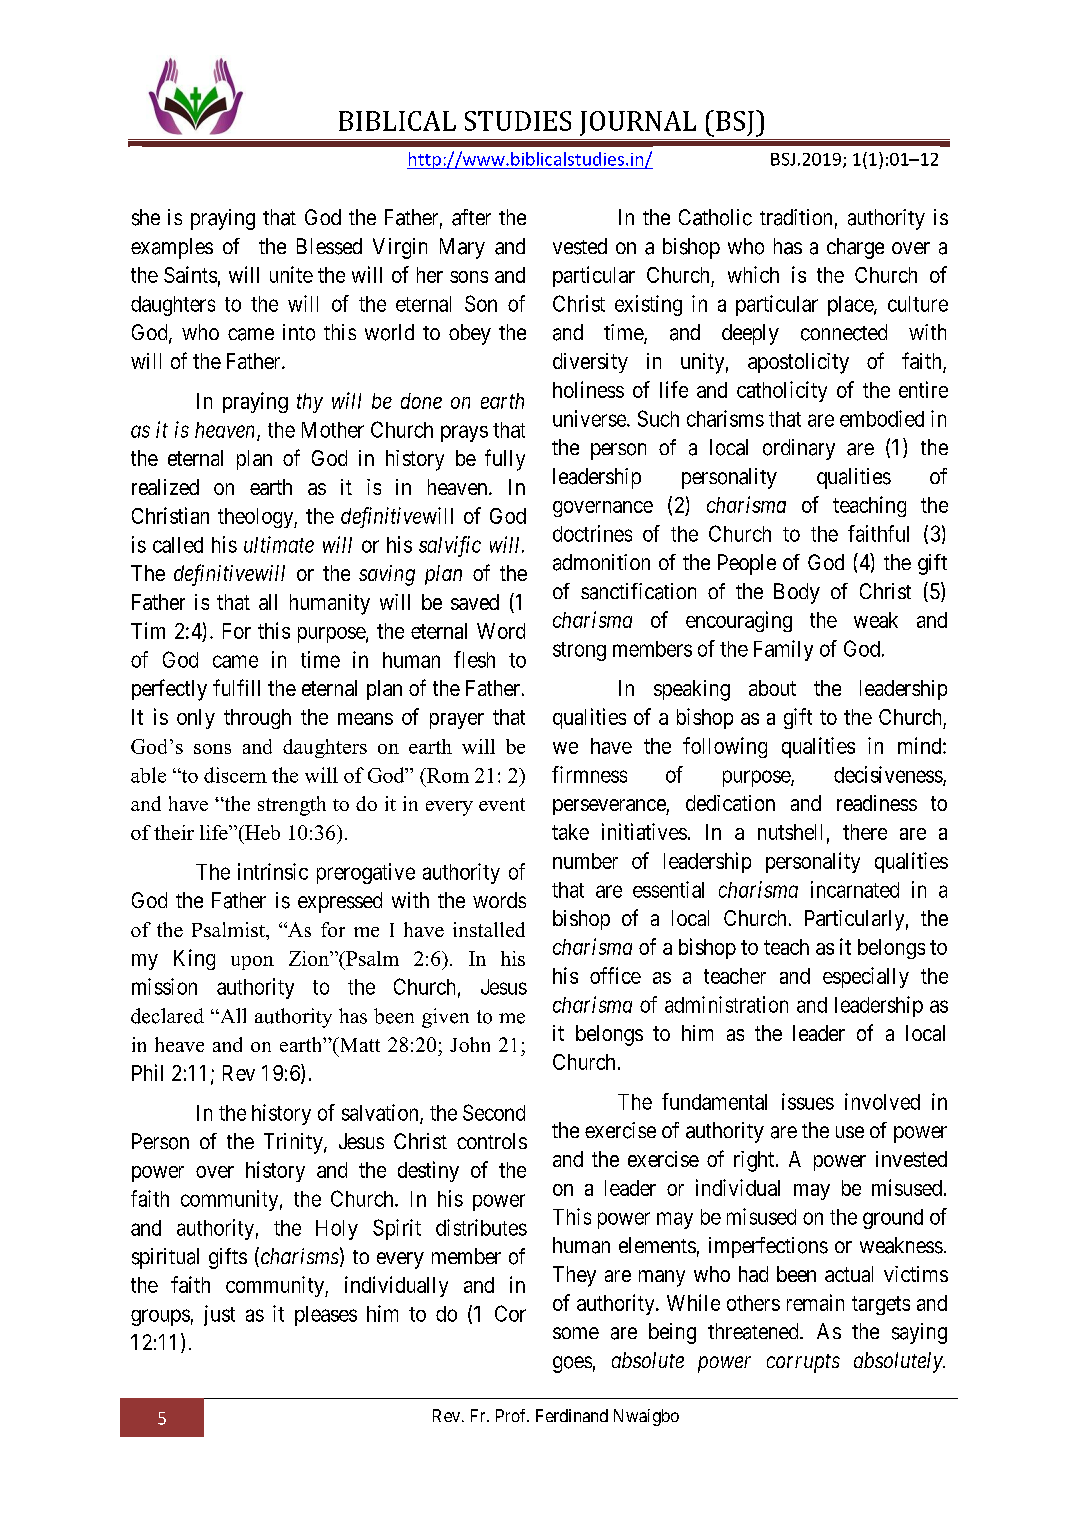  Describe the element at coordinates (219, 1315) in the screenshot. I see `just` at that location.
